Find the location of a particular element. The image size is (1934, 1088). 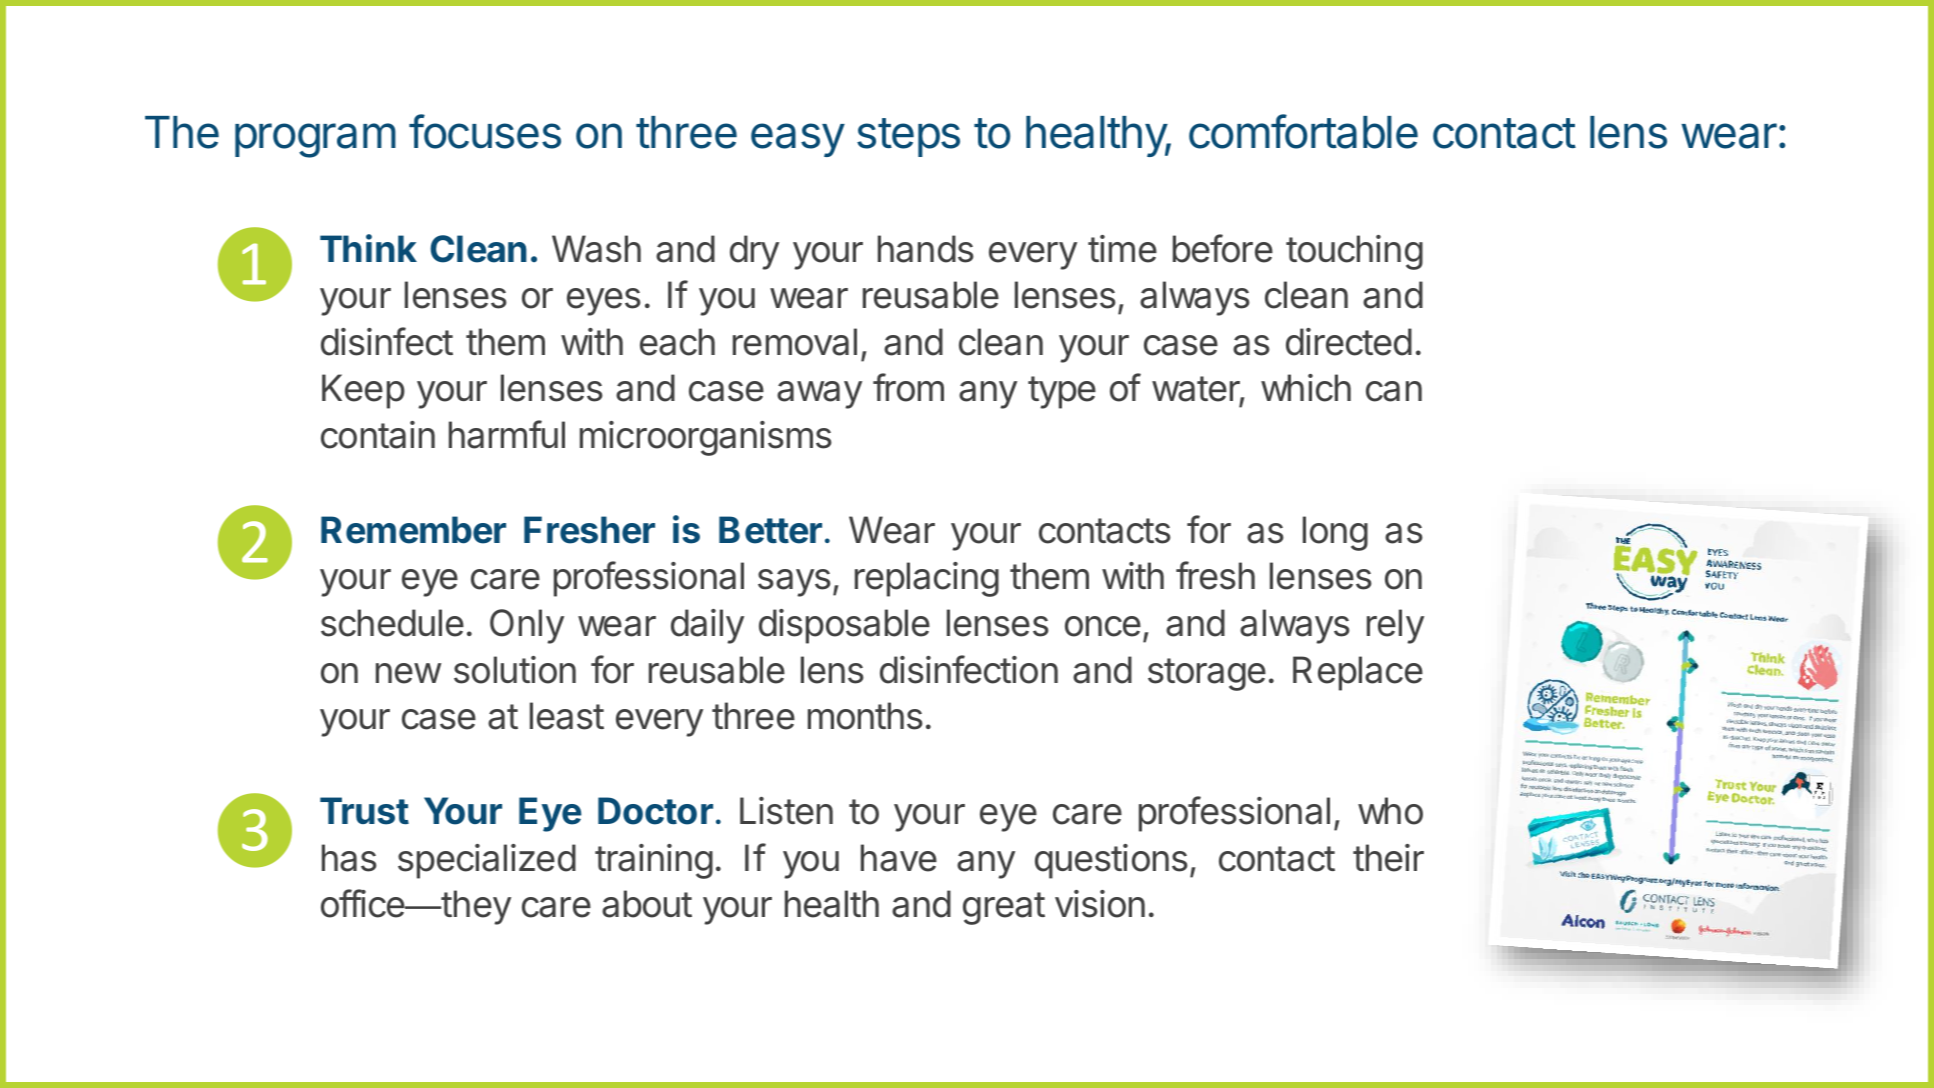

easy is located at coordinates (798, 140).
